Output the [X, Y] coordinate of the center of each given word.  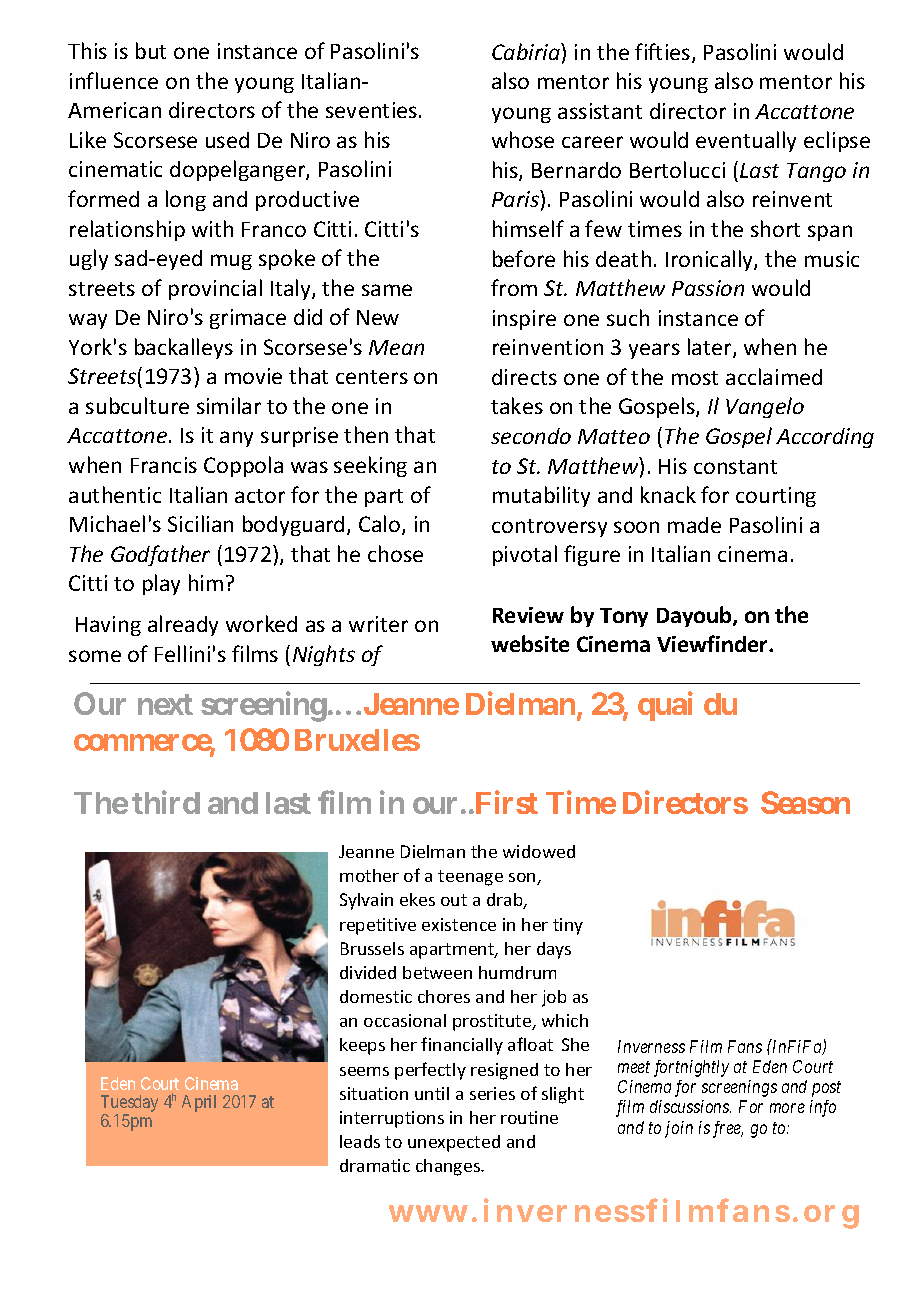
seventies [371, 110]
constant [735, 467]
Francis [164, 465]
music [832, 259]
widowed [539, 851]
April [199, 1103]
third [166, 802]
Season [805, 802]
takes [517, 405]
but [151, 50]
